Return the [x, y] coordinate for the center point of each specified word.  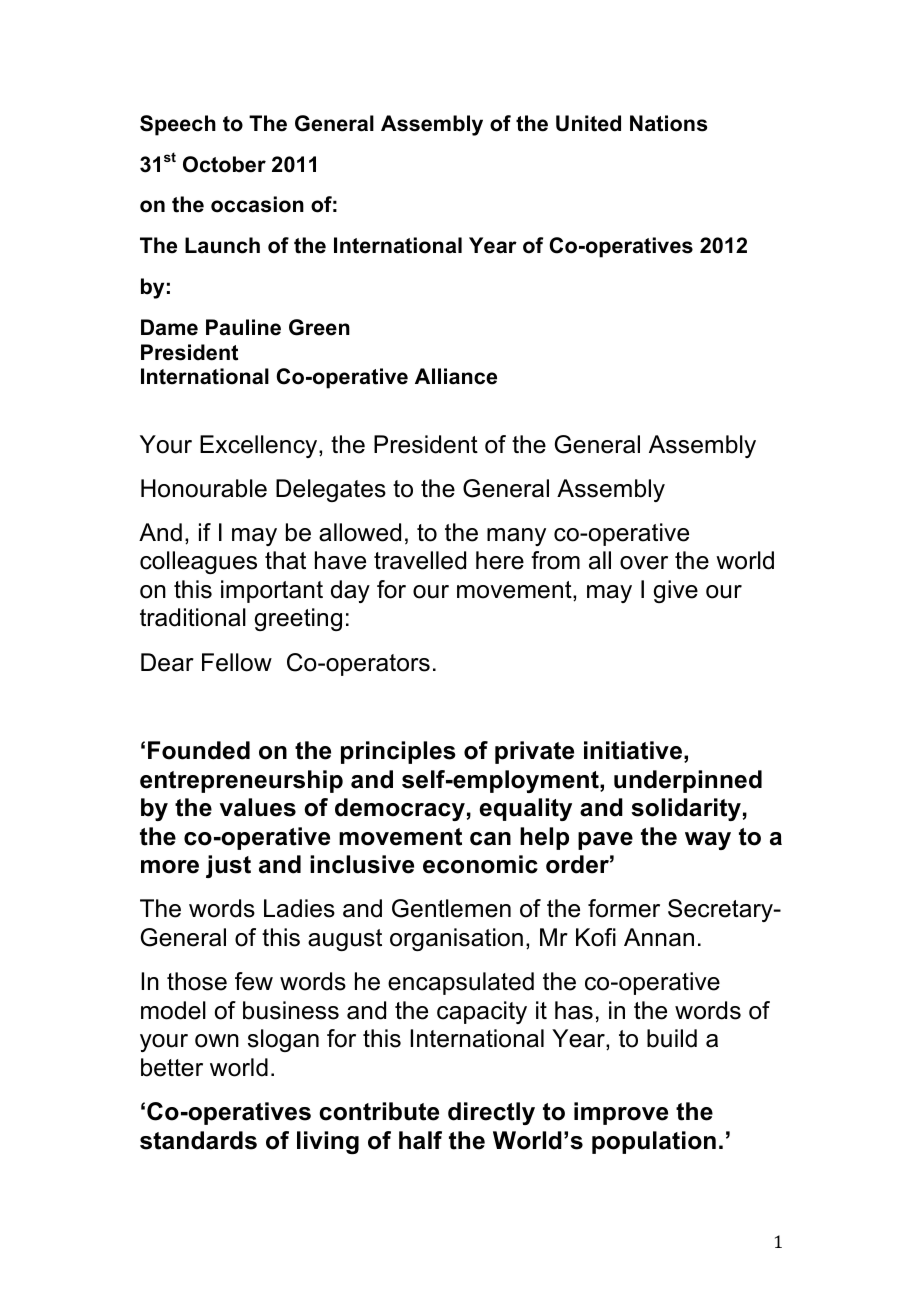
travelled [420, 560]
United [588, 123]
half [420, 1140]
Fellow [237, 662]
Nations [668, 123]
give [676, 591]
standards [198, 1140]
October [224, 164]
